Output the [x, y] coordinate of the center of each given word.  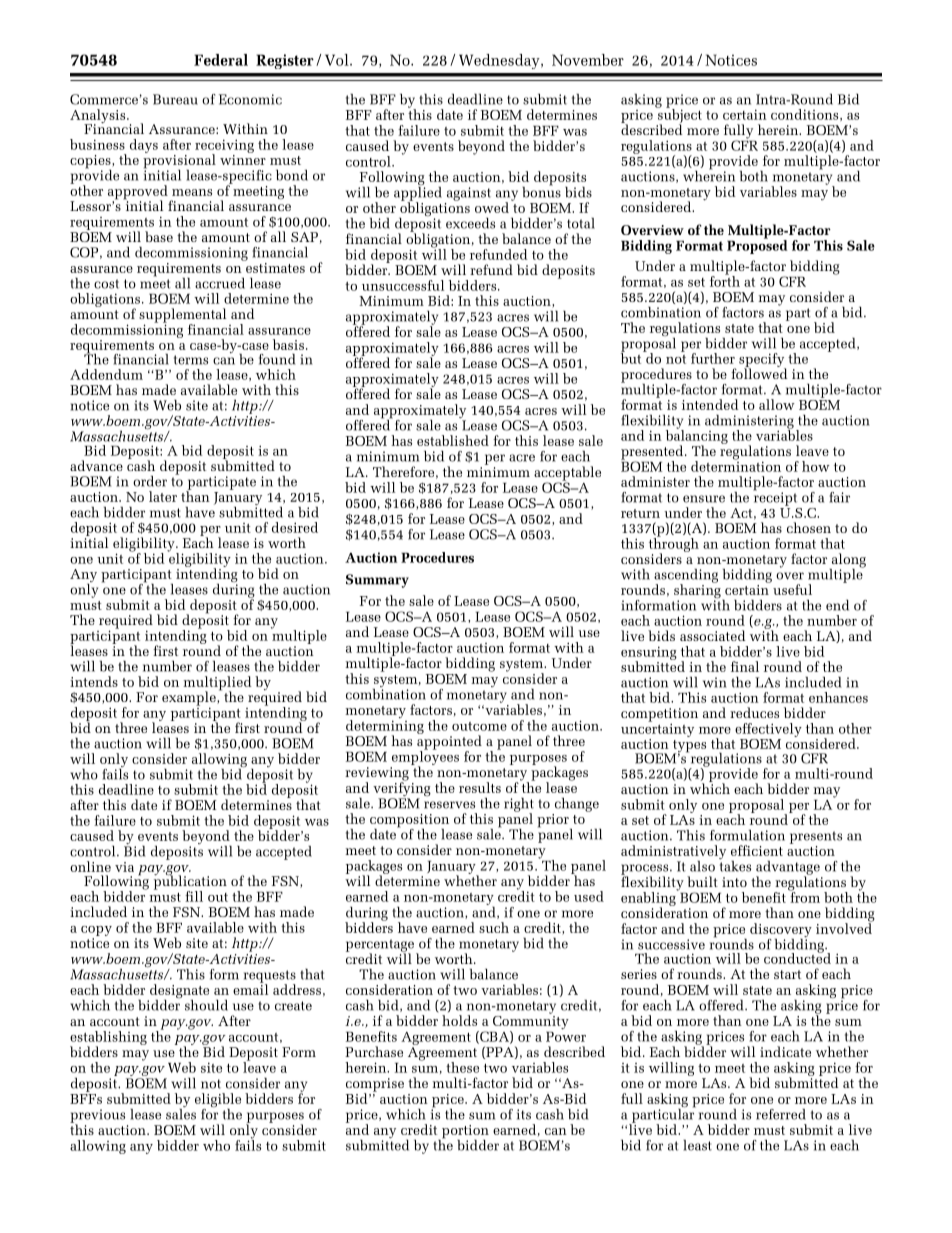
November [588, 60]
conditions [806, 115]
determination [736, 465]
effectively [768, 730]
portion [464, 1133]
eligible [218, 1101]
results [480, 787]
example [190, 699]
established [453, 440]
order [150, 481]
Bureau [175, 99]
